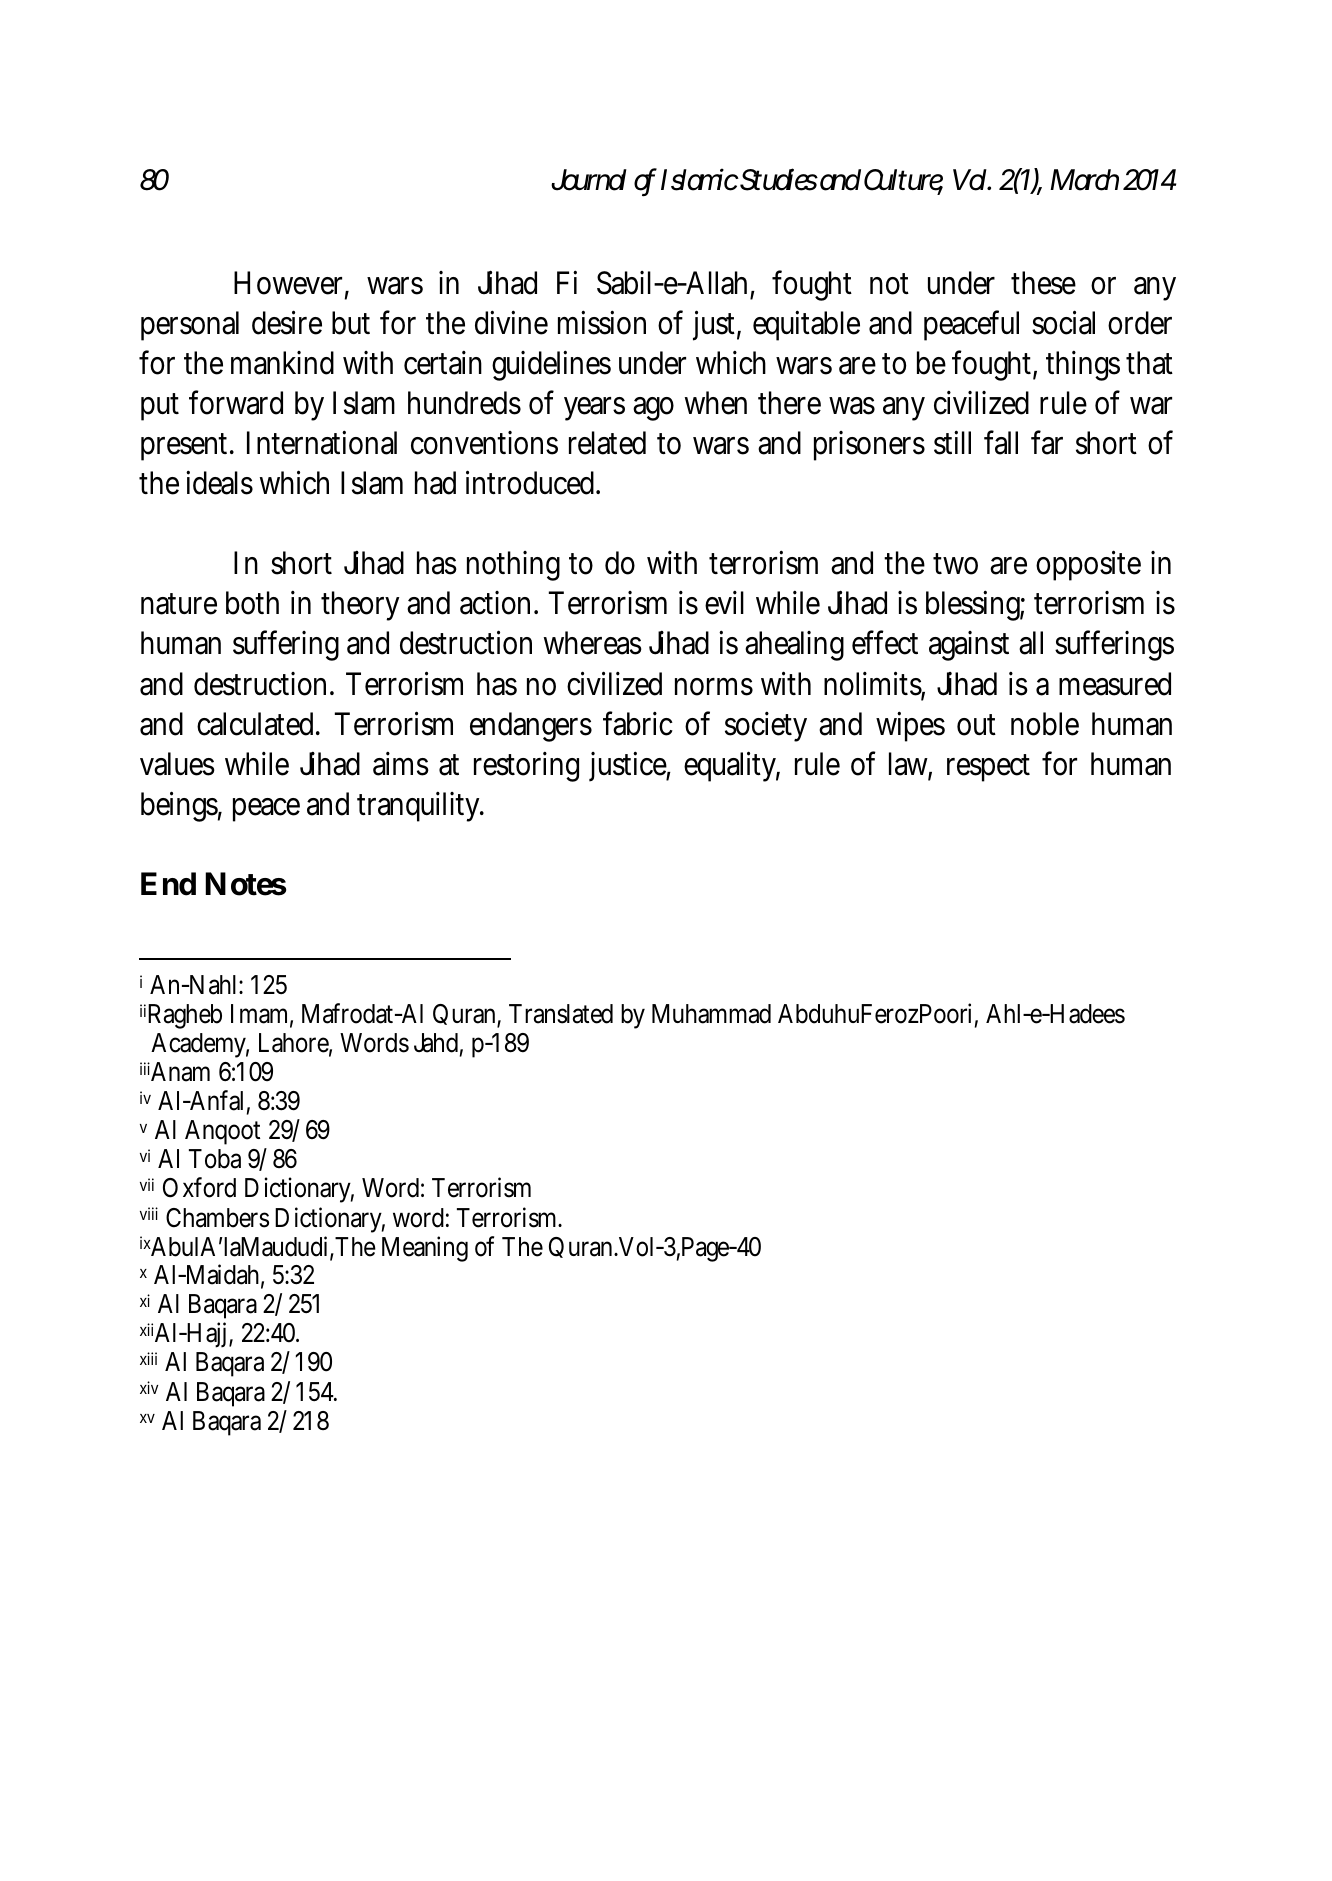 The image size is (1332, 1881). I want to click on However, so click(291, 284).
